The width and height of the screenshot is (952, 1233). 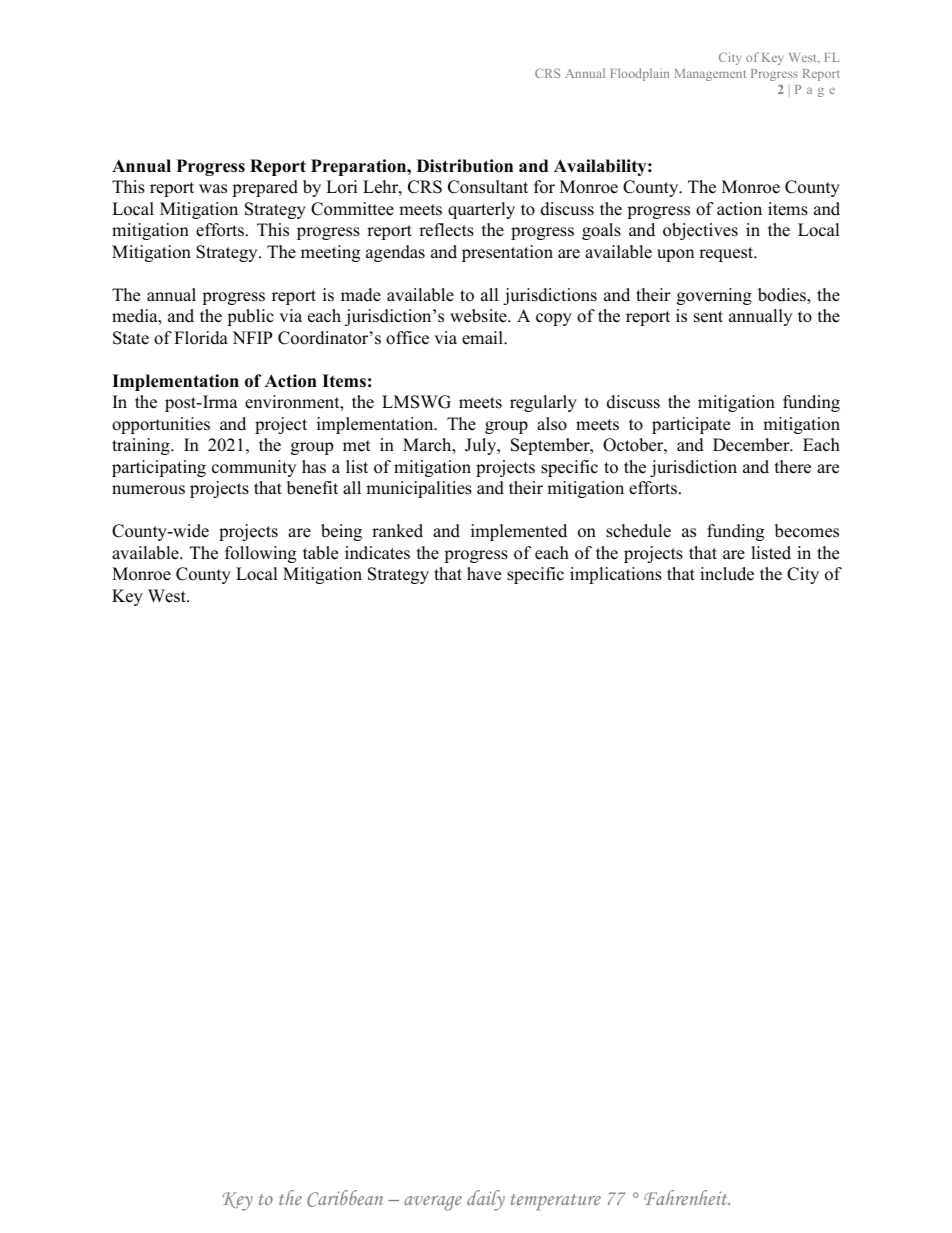 What do you see at coordinates (482, 446) in the screenshot?
I see `July` at bounding box center [482, 446].
